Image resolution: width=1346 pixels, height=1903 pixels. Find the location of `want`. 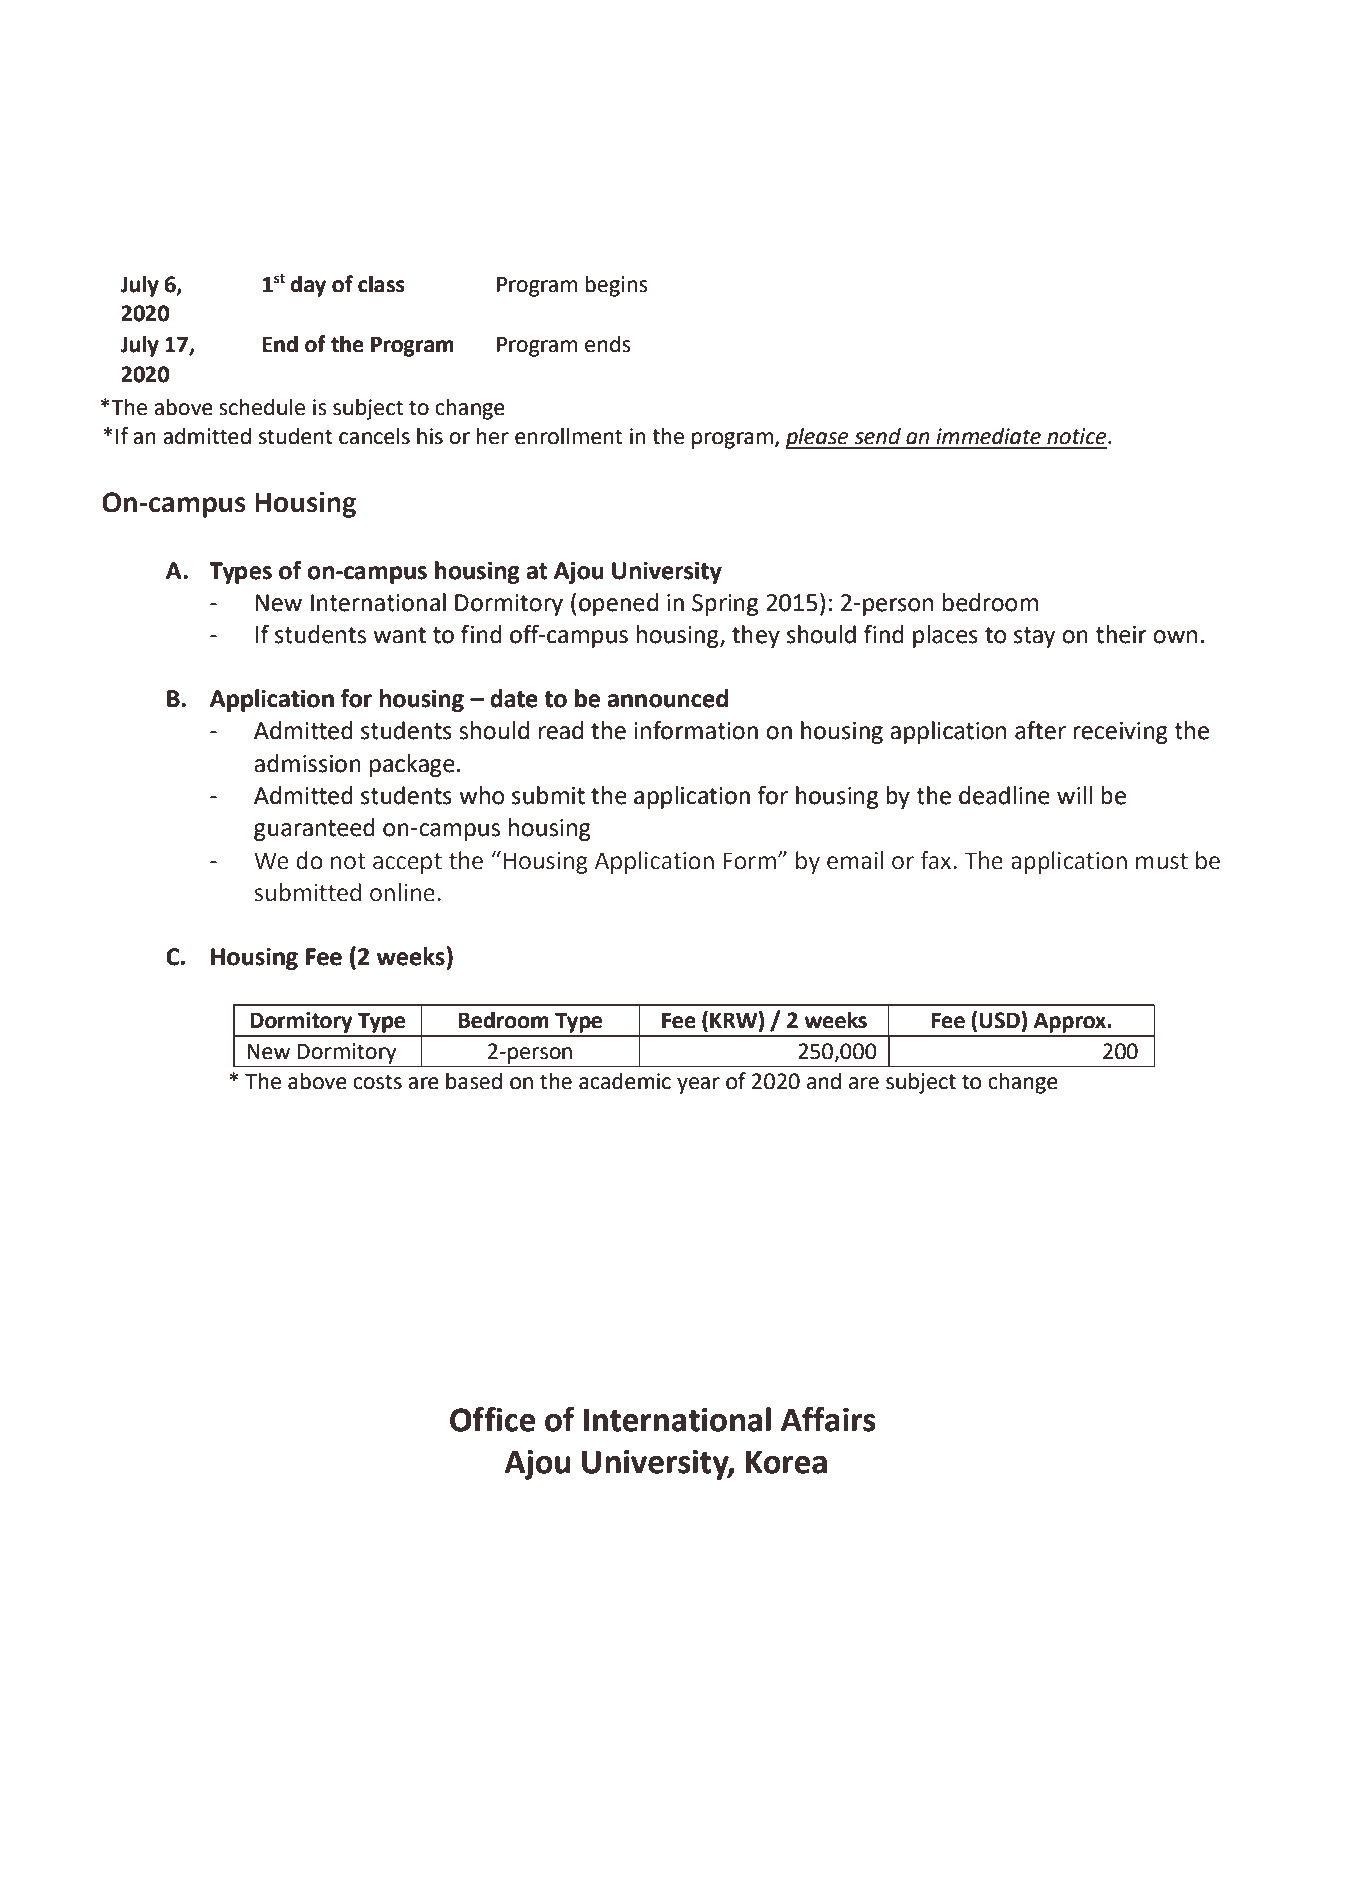

want is located at coordinates (399, 635).
